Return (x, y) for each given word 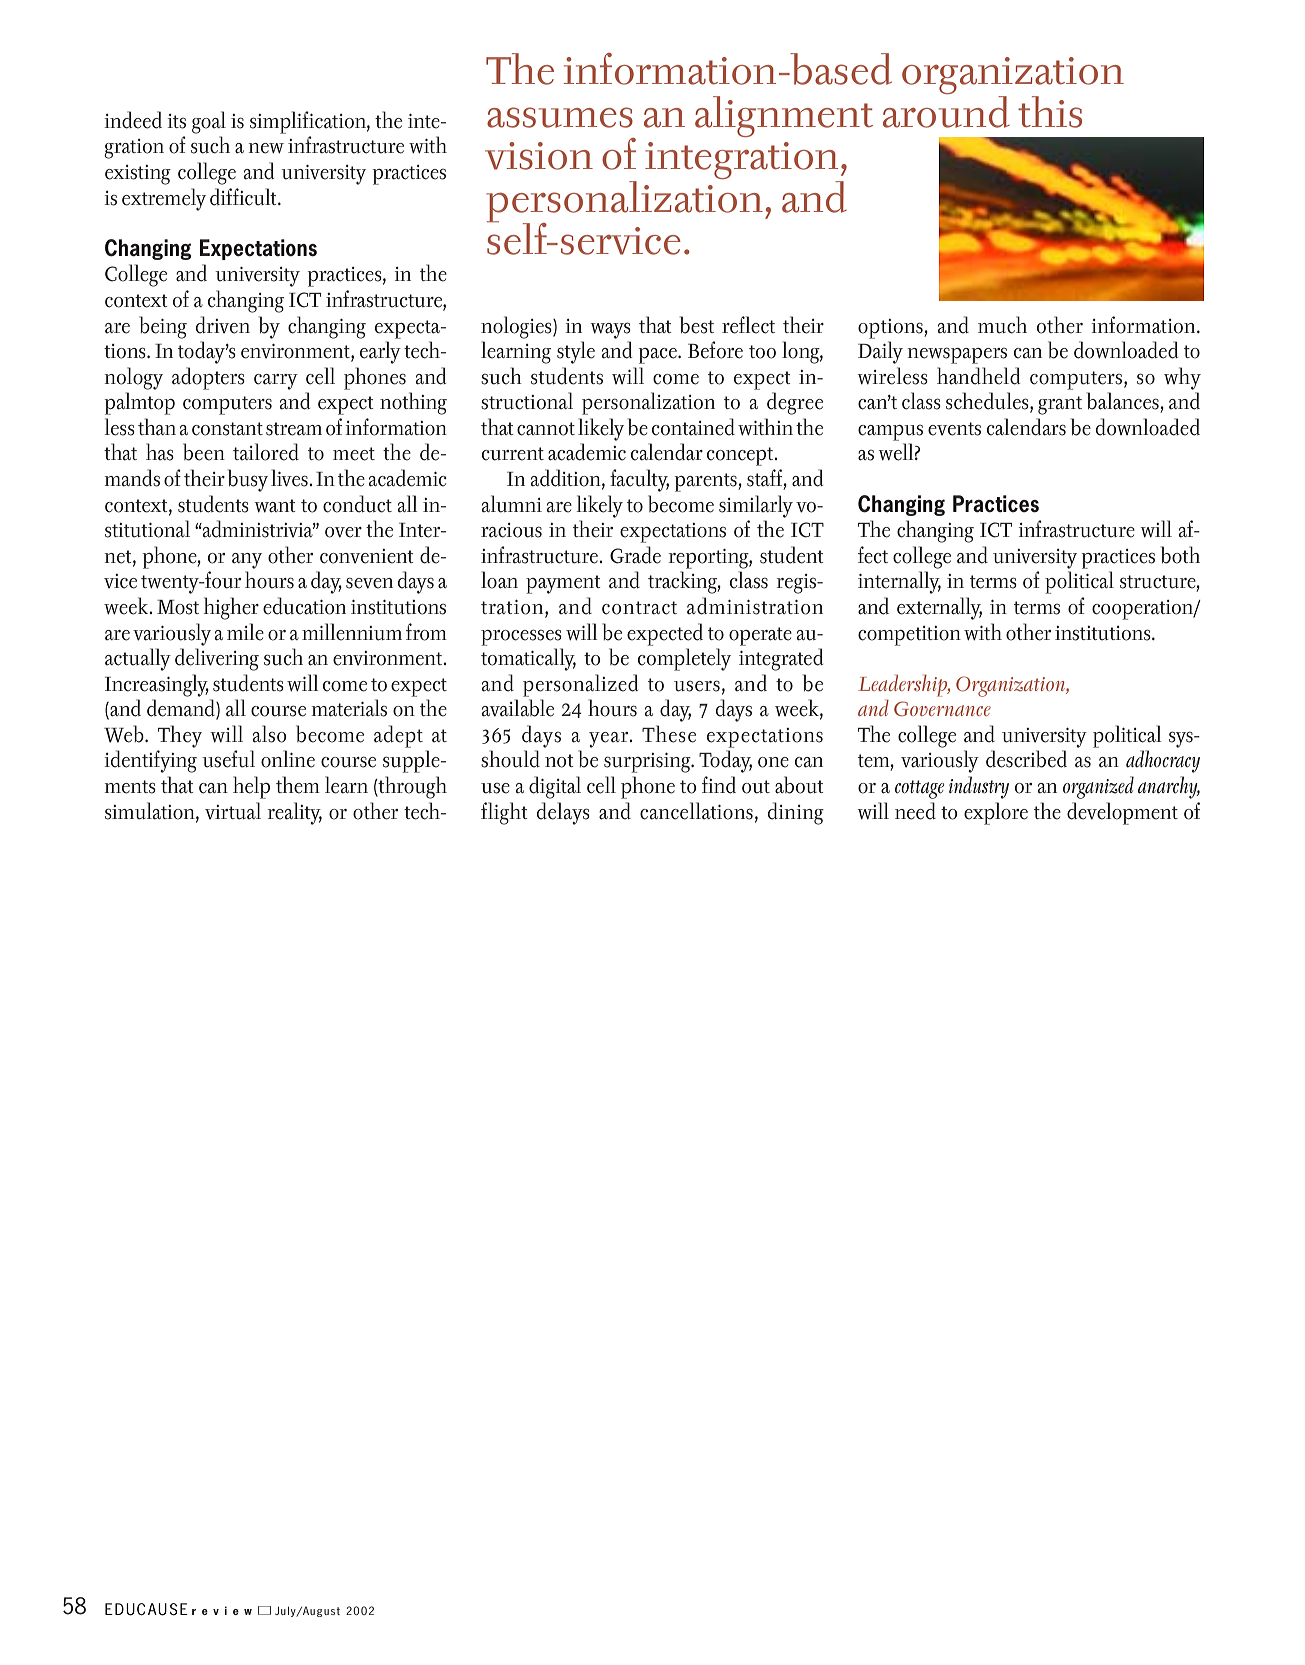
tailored (266, 452)
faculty (639, 480)
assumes (560, 117)
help (251, 787)
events (954, 429)
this (1050, 112)
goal (209, 122)
